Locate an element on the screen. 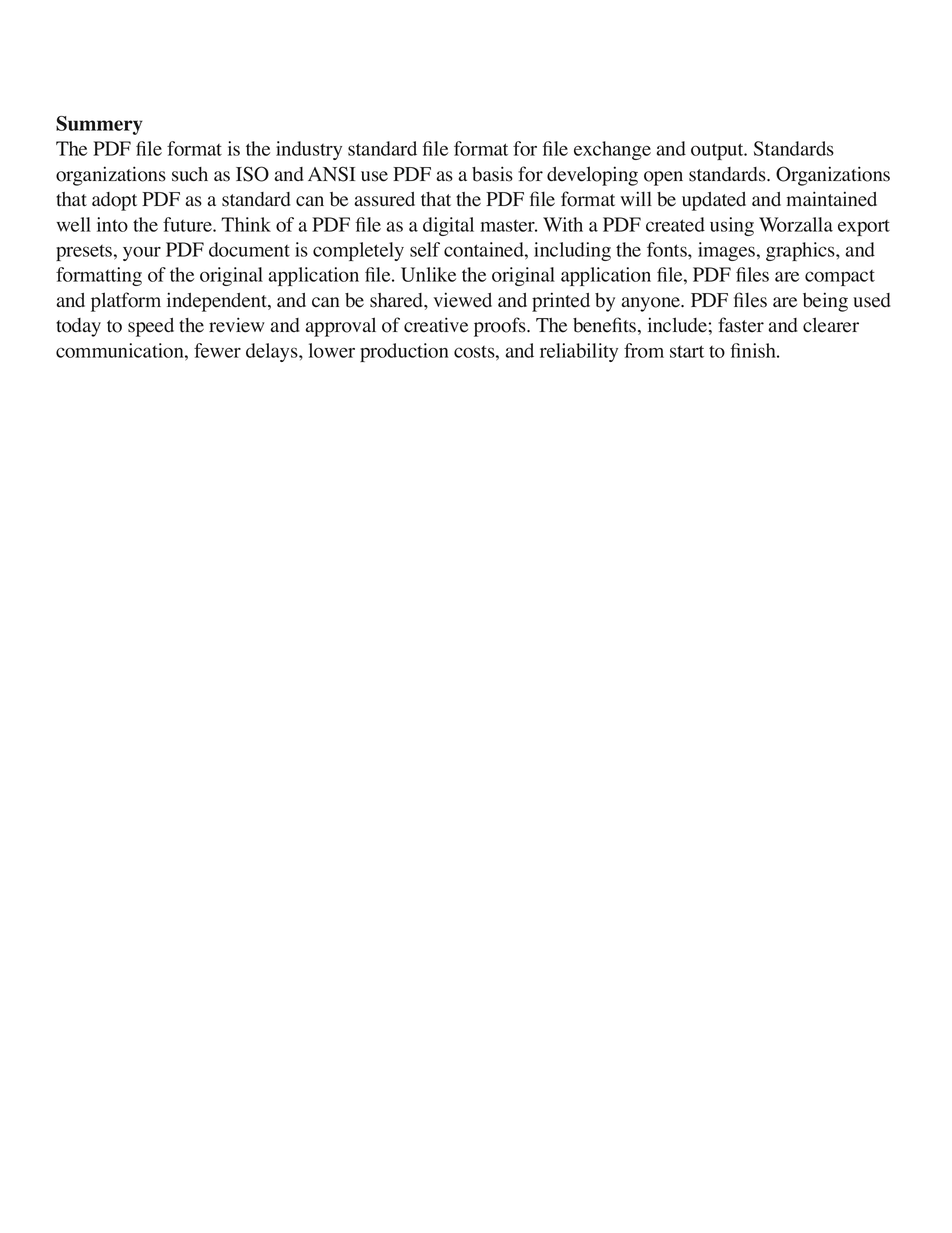 This screenshot has height=1233, width=952. updated is located at coordinates (714, 201).
